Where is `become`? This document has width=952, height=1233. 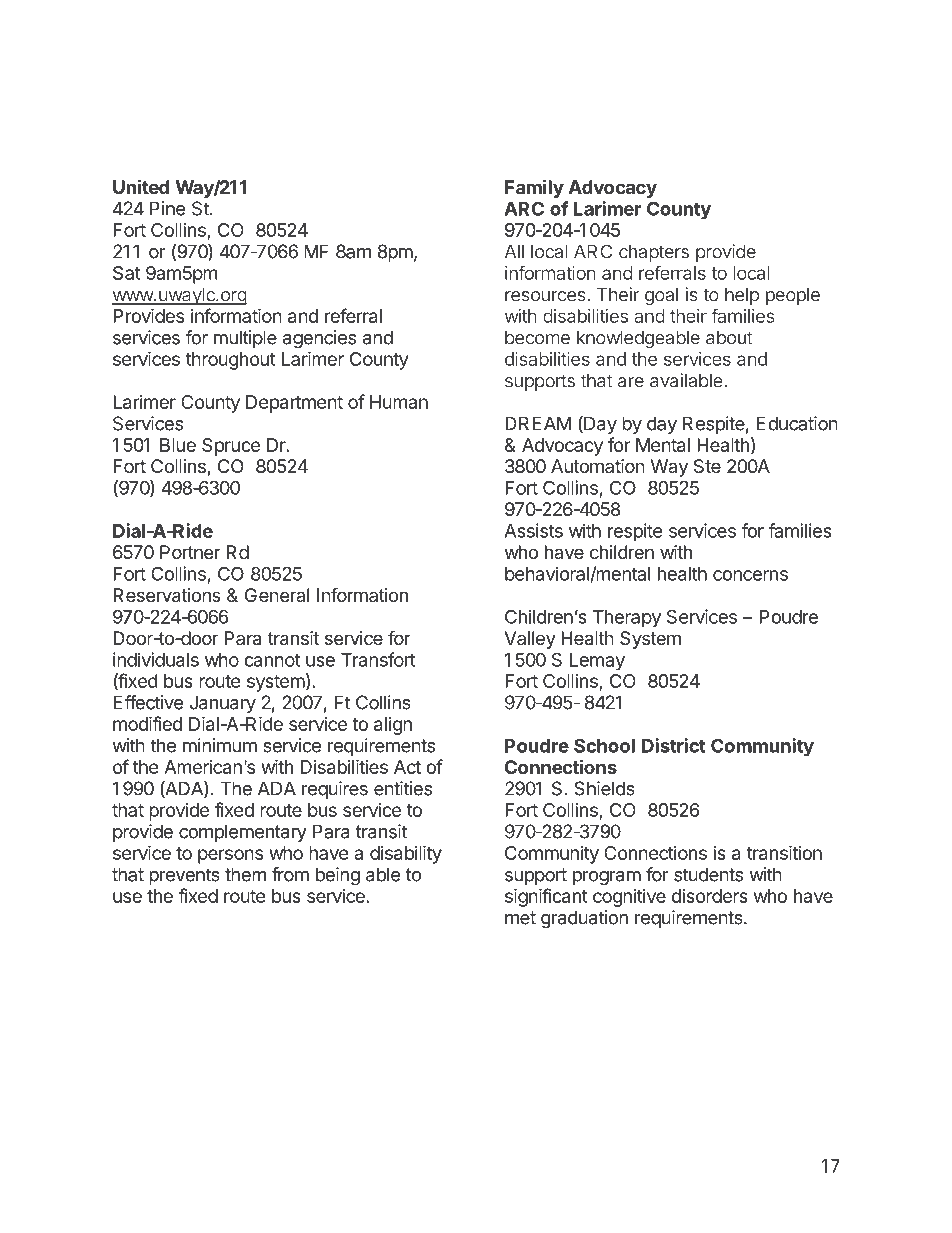
become is located at coordinates (537, 337).
